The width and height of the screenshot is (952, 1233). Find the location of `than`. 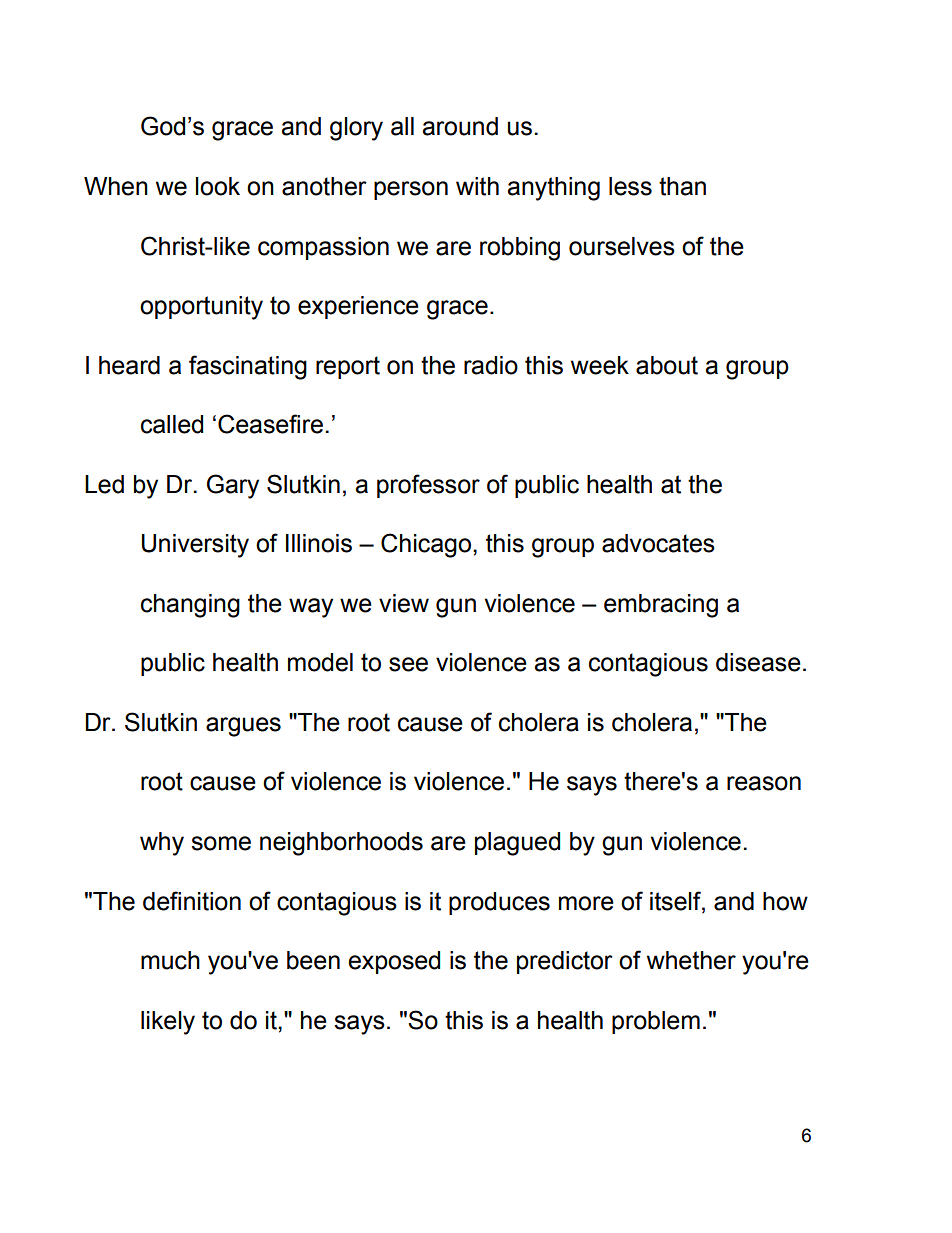

than is located at coordinates (682, 186).
